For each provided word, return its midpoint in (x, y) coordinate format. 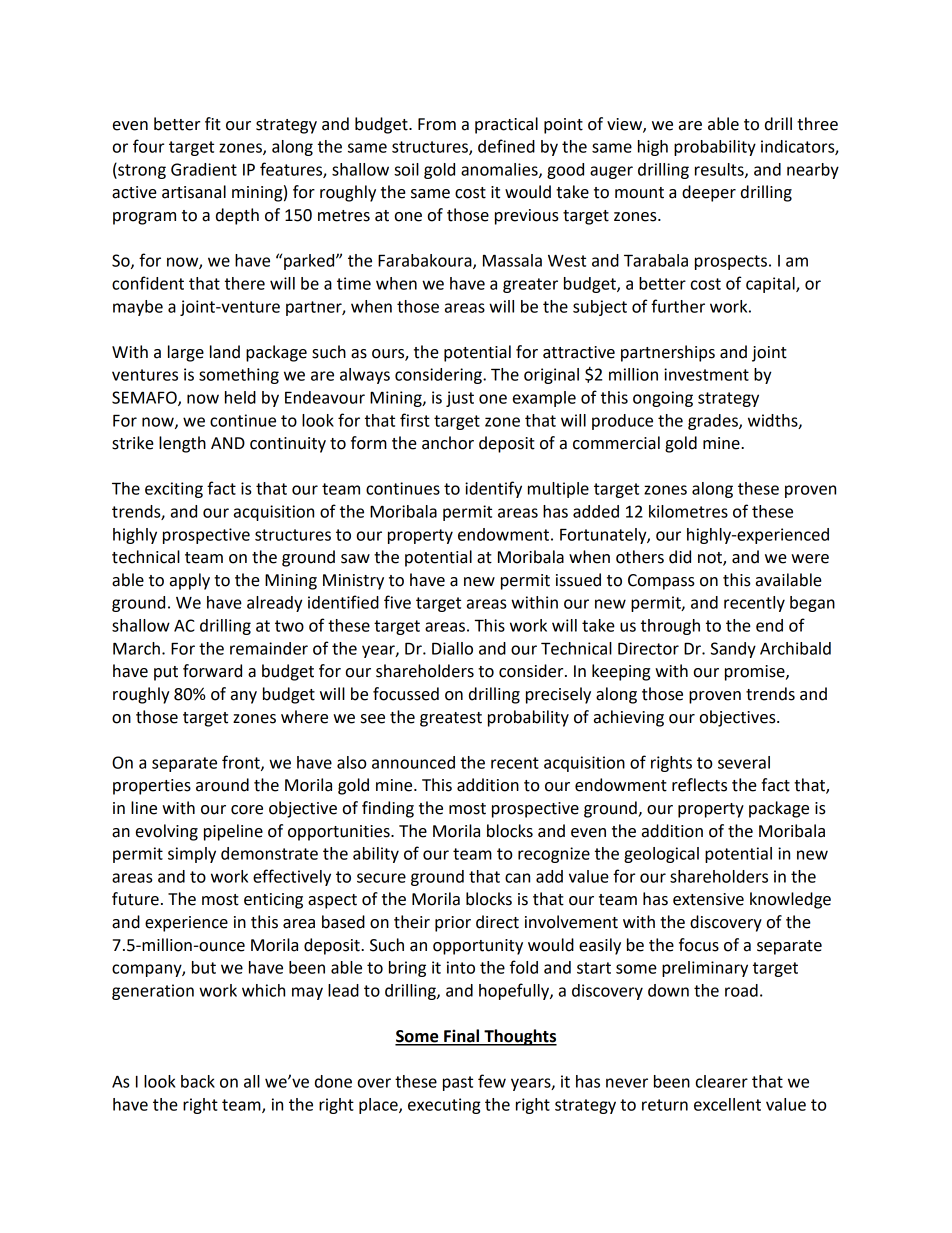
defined (506, 146)
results (720, 170)
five (397, 602)
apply (190, 581)
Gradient (204, 169)
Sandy (733, 650)
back (198, 1081)
